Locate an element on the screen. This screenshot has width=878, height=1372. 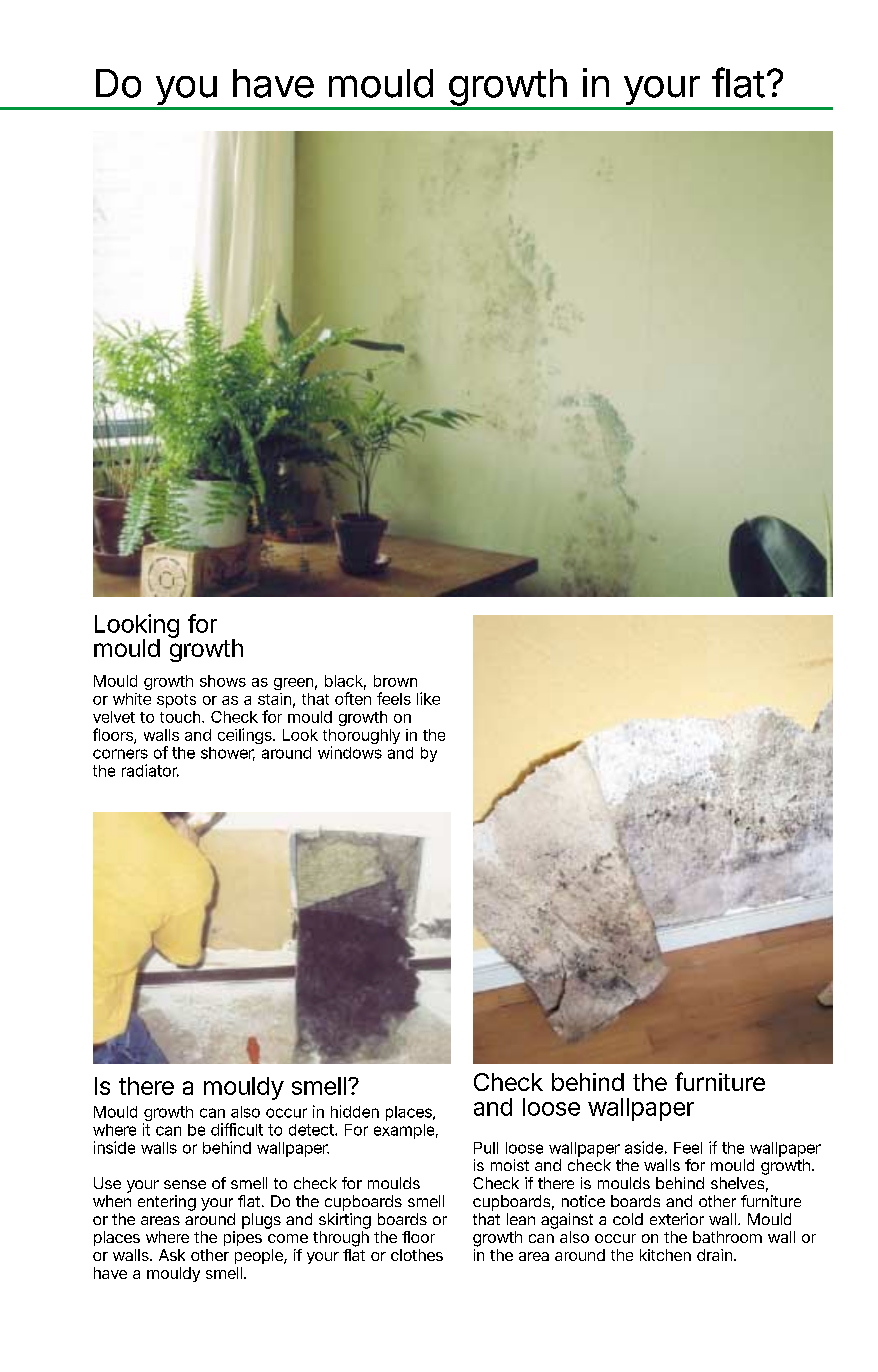
spots is located at coordinates (176, 701).
